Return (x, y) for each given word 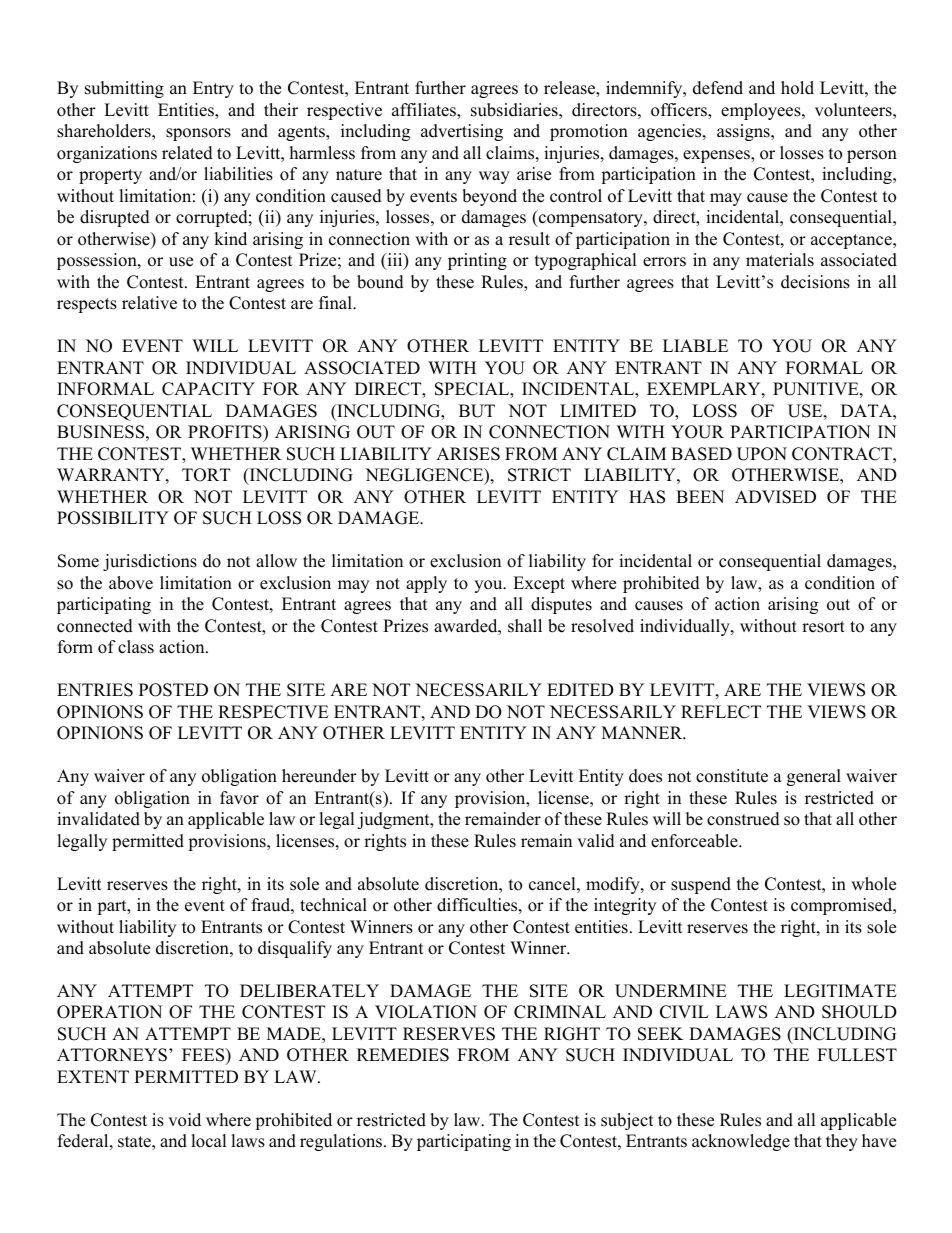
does (645, 776)
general (814, 777)
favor (239, 798)
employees (762, 111)
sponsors (198, 134)
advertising (462, 132)
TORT (206, 475)
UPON (762, 454)
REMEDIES (403, 1055)
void (184, 1120)
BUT (477, 411)
